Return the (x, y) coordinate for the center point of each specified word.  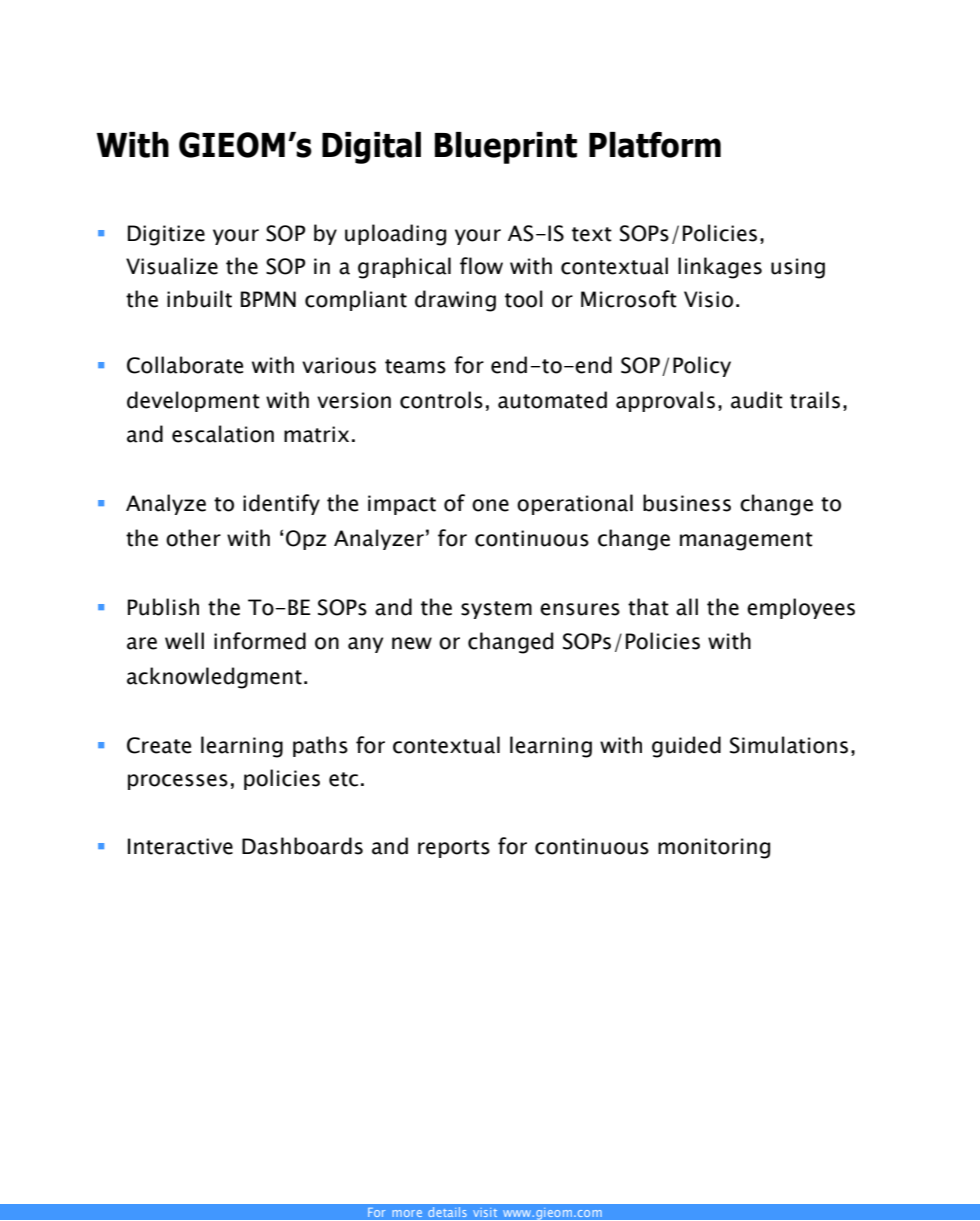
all (687, 607)
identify (281, 504)
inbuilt (199, 299)
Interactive (180, 846)
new (412, 643)
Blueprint (506, 148)
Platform (655, 145)
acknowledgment (214, 678)
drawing (455, 301)
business (687, 503)
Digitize (166, 235)
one (490, 505)
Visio (708, 299)
